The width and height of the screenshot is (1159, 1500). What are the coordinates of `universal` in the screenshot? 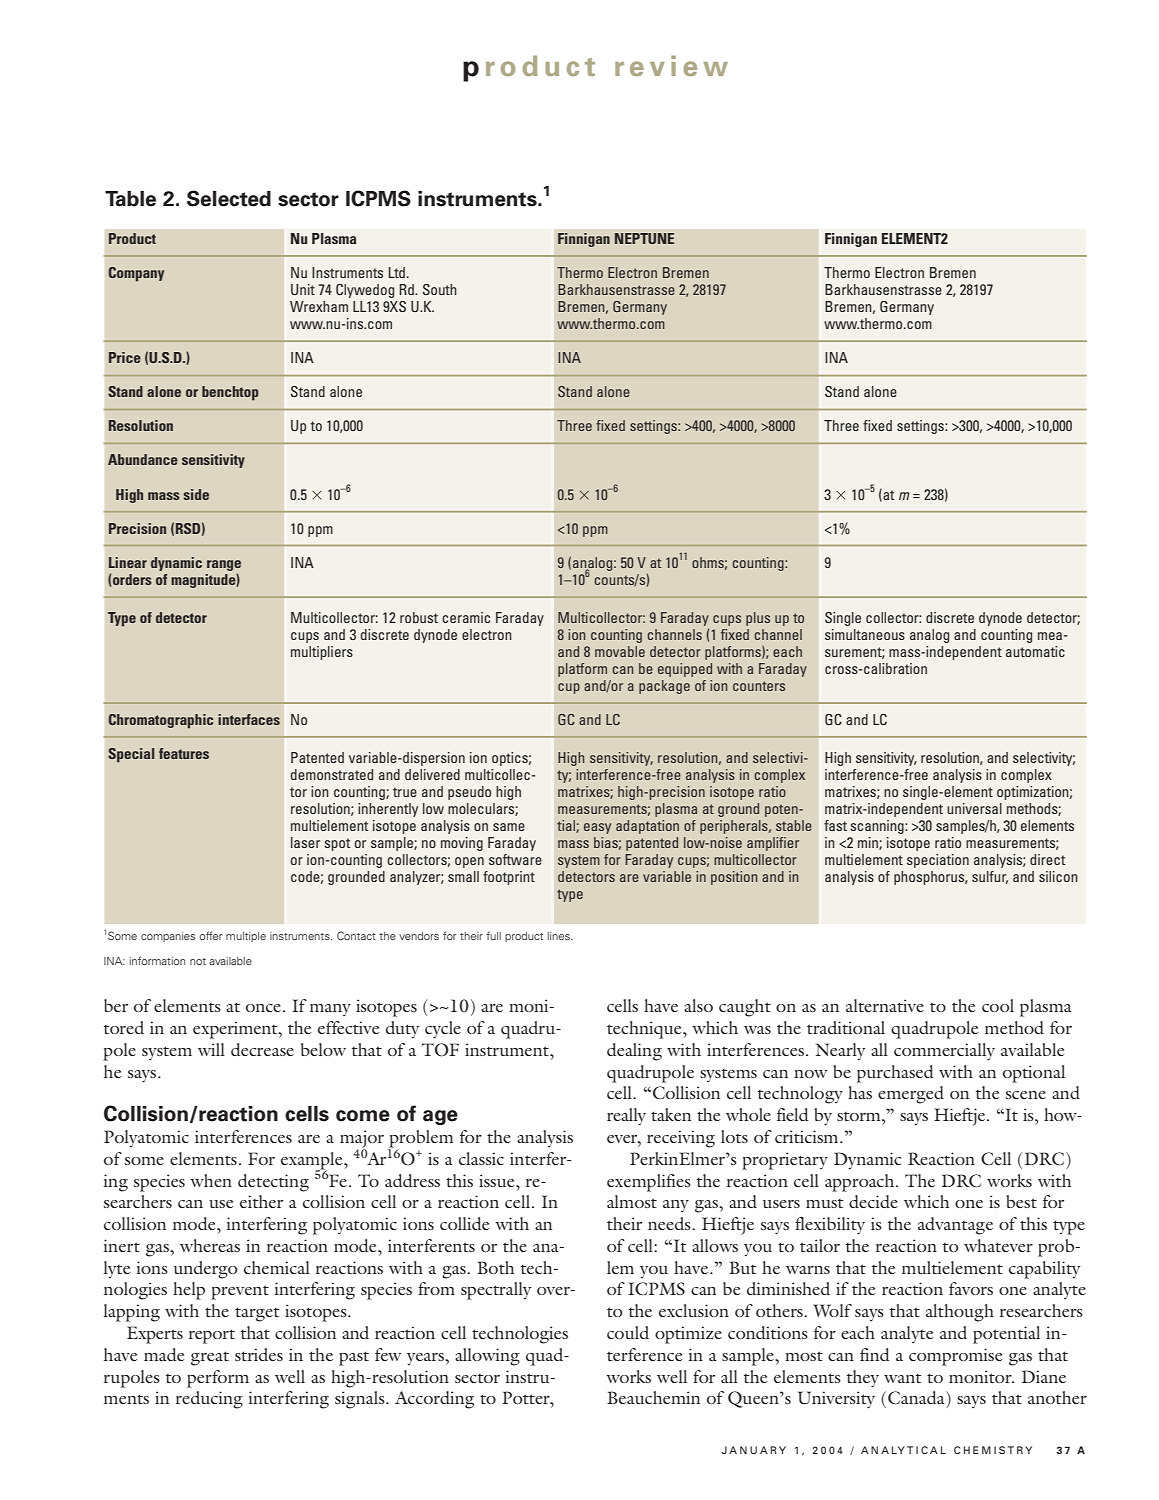 It's located at (974, 808).
